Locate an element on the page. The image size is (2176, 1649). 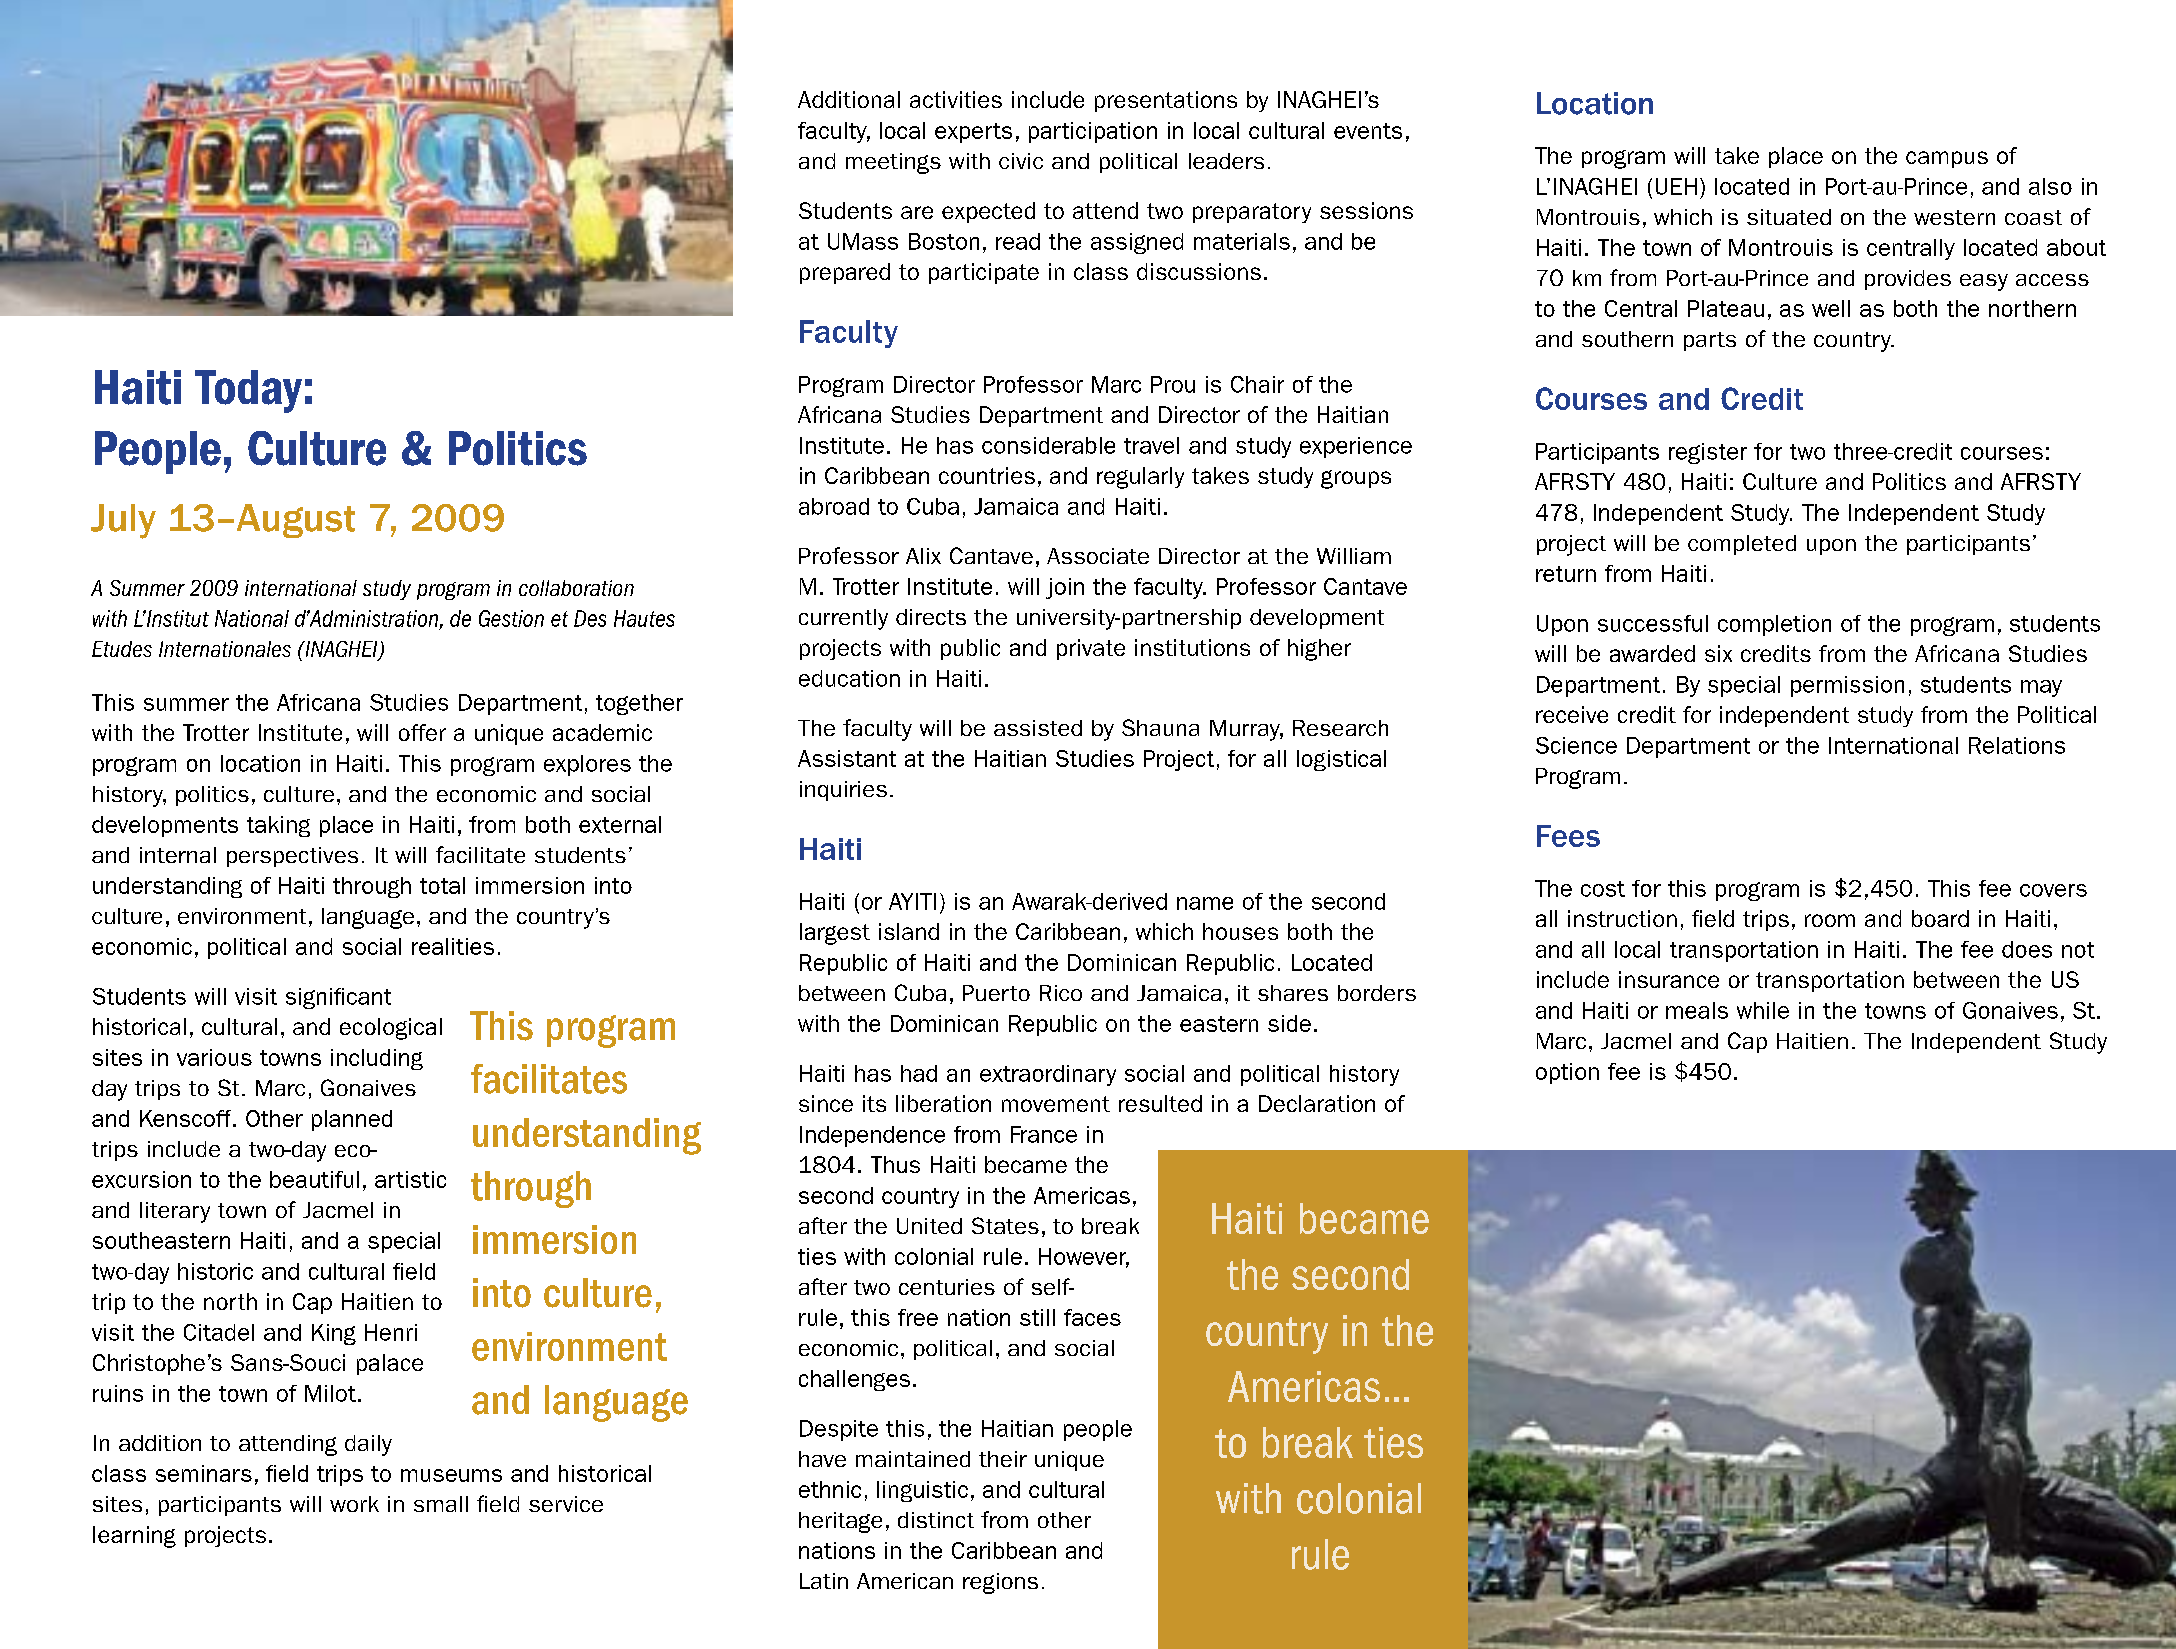
while is located at coordinates (1763, 1010).
